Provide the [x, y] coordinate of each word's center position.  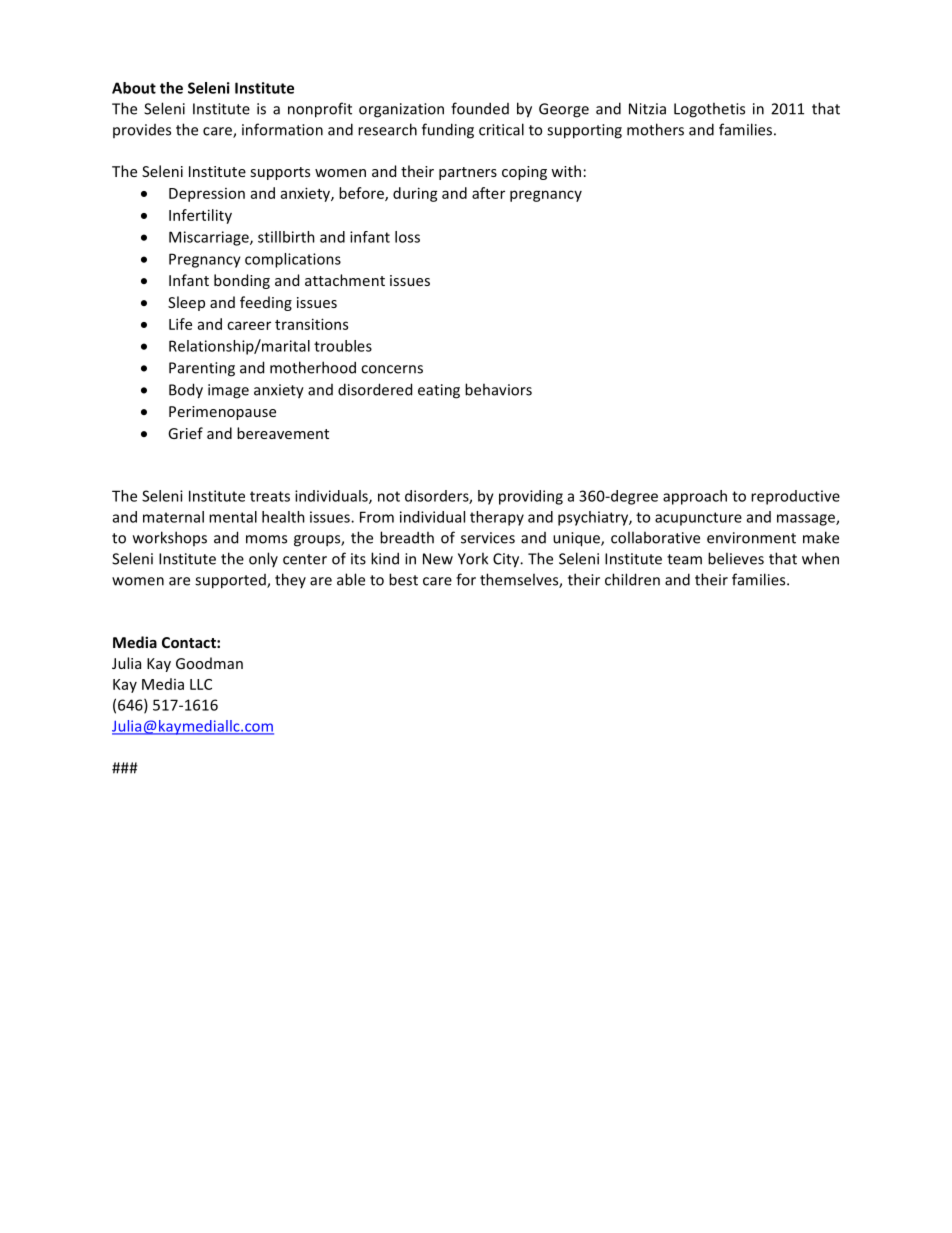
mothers [655, 129]
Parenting [202, 369]
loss [407, 237]
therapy [497, 518]
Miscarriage [210, 238]
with [566, 171]
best [403, 579]
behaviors [498, 389]
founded [480, 108]
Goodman [209, 663]
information [282, 129]
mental [233, 517]
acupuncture [698, 519]
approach [695, 497]
